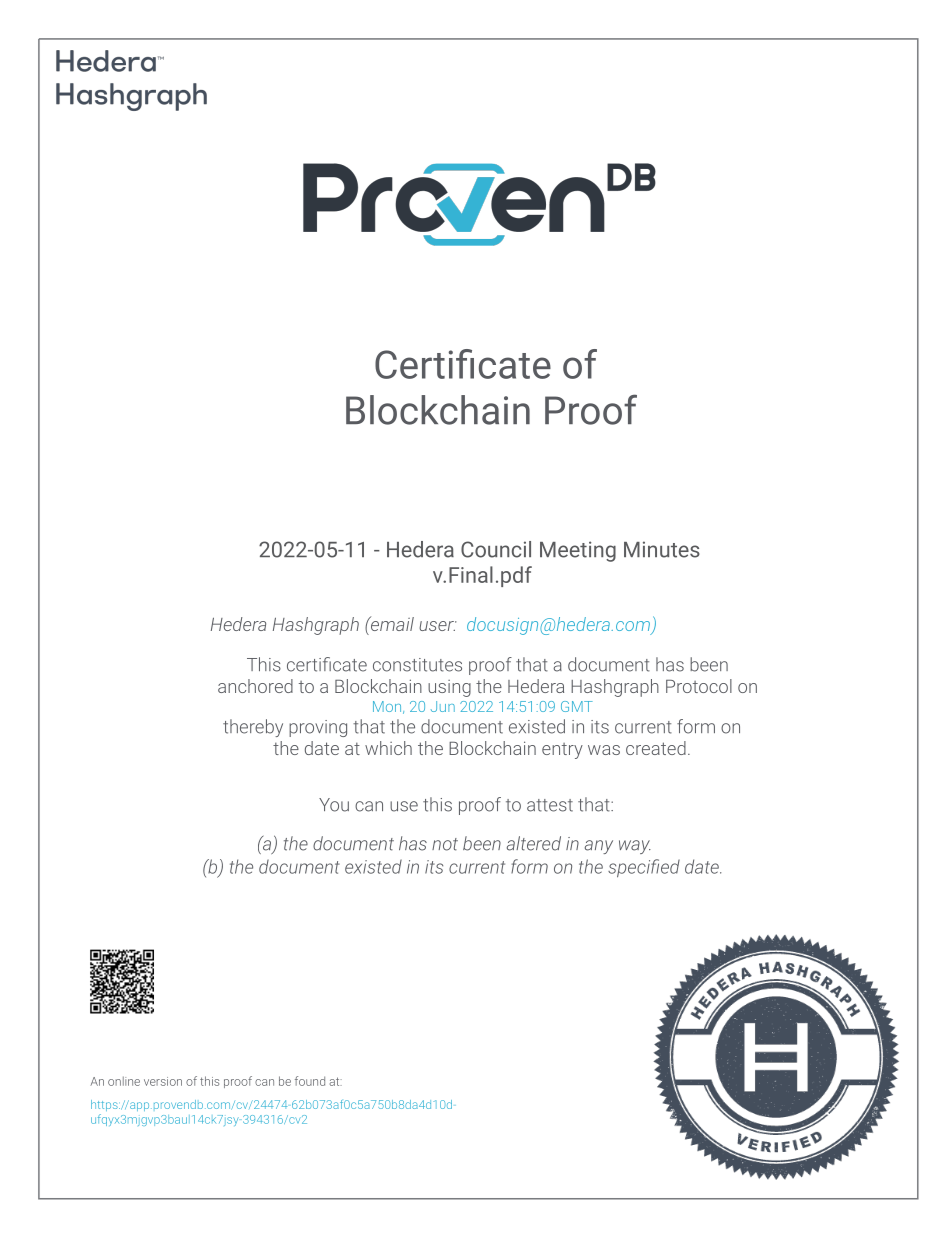 This page has height=1233, width=952. I want to click on Council, so click(496, 549).
